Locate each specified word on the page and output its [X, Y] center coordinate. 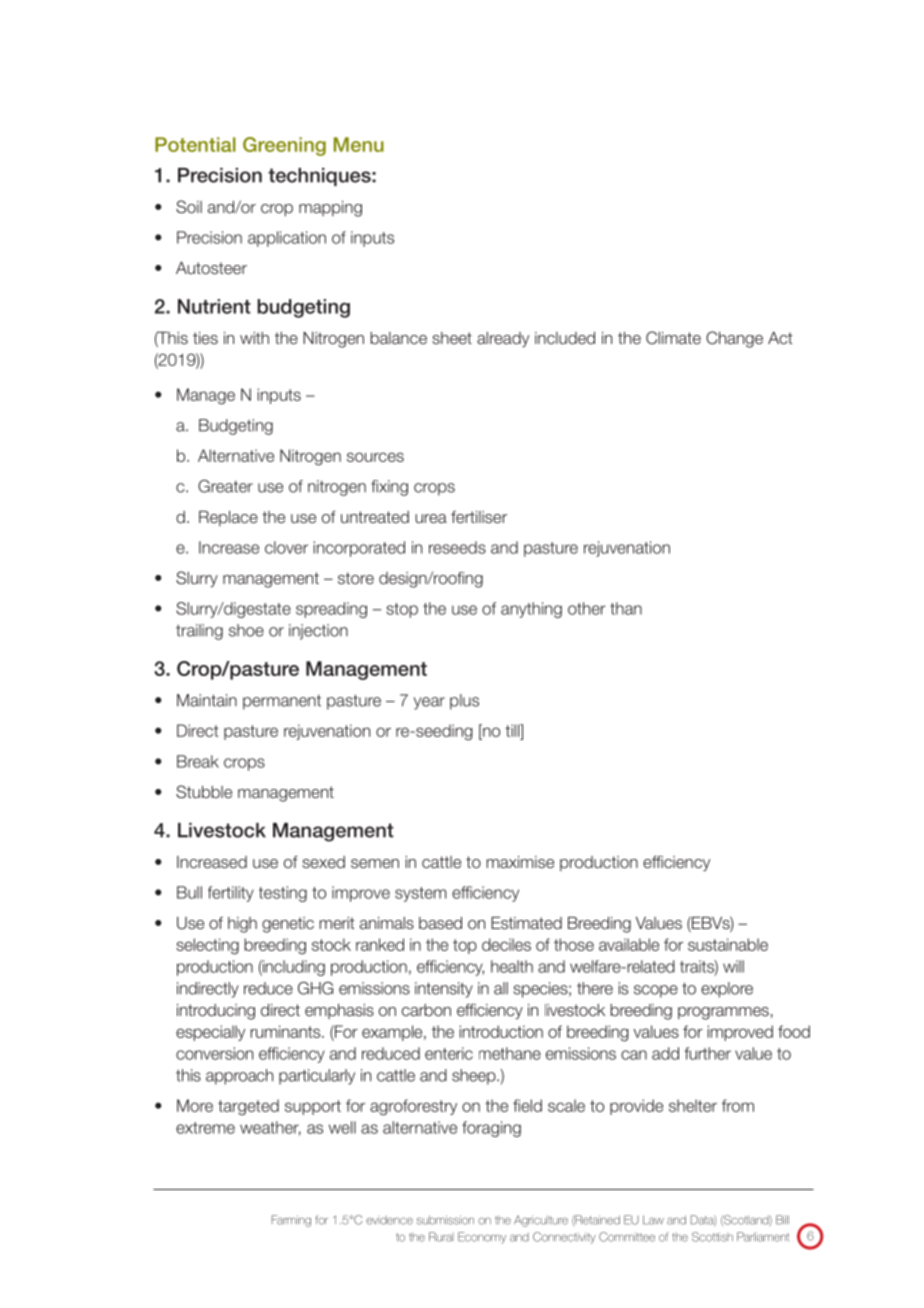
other [587, 608]
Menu [359, 144]
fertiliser [479, 517]
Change [734, 339]
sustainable [728, 944]
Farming [291, 1221]
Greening [284, 146]
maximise [520, 862]
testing [283, 894]
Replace [228, 518]
